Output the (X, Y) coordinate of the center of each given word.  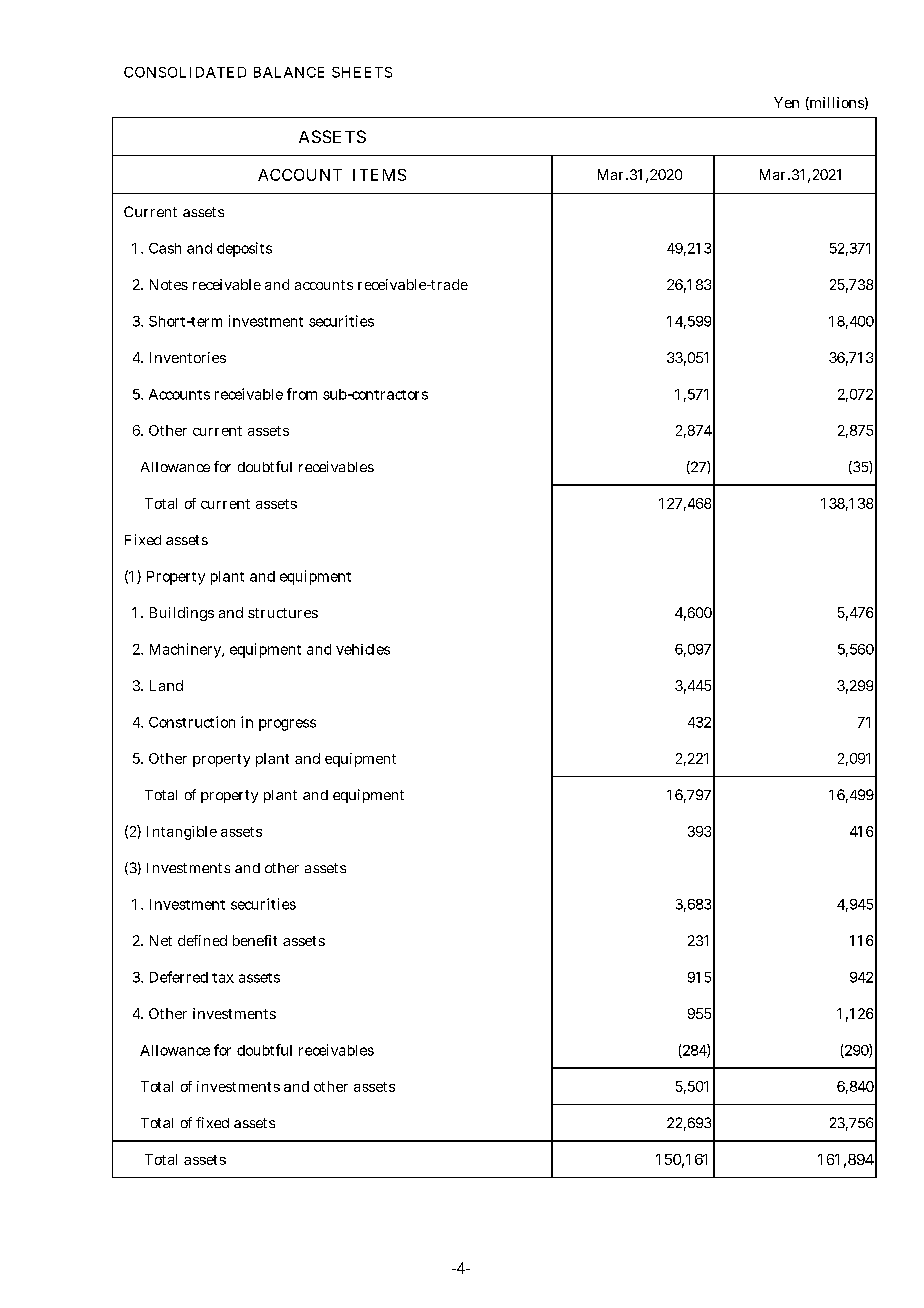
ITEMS (379, 175)
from (302, 394)
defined (202, 940)
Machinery (187, 650)
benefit (255, 940)
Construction (192, 722)
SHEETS (362, 72)
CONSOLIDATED (185, 72)
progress (287, 725)
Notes (169, 284)
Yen (786, 102)
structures (283, 613)
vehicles (363, 649)
